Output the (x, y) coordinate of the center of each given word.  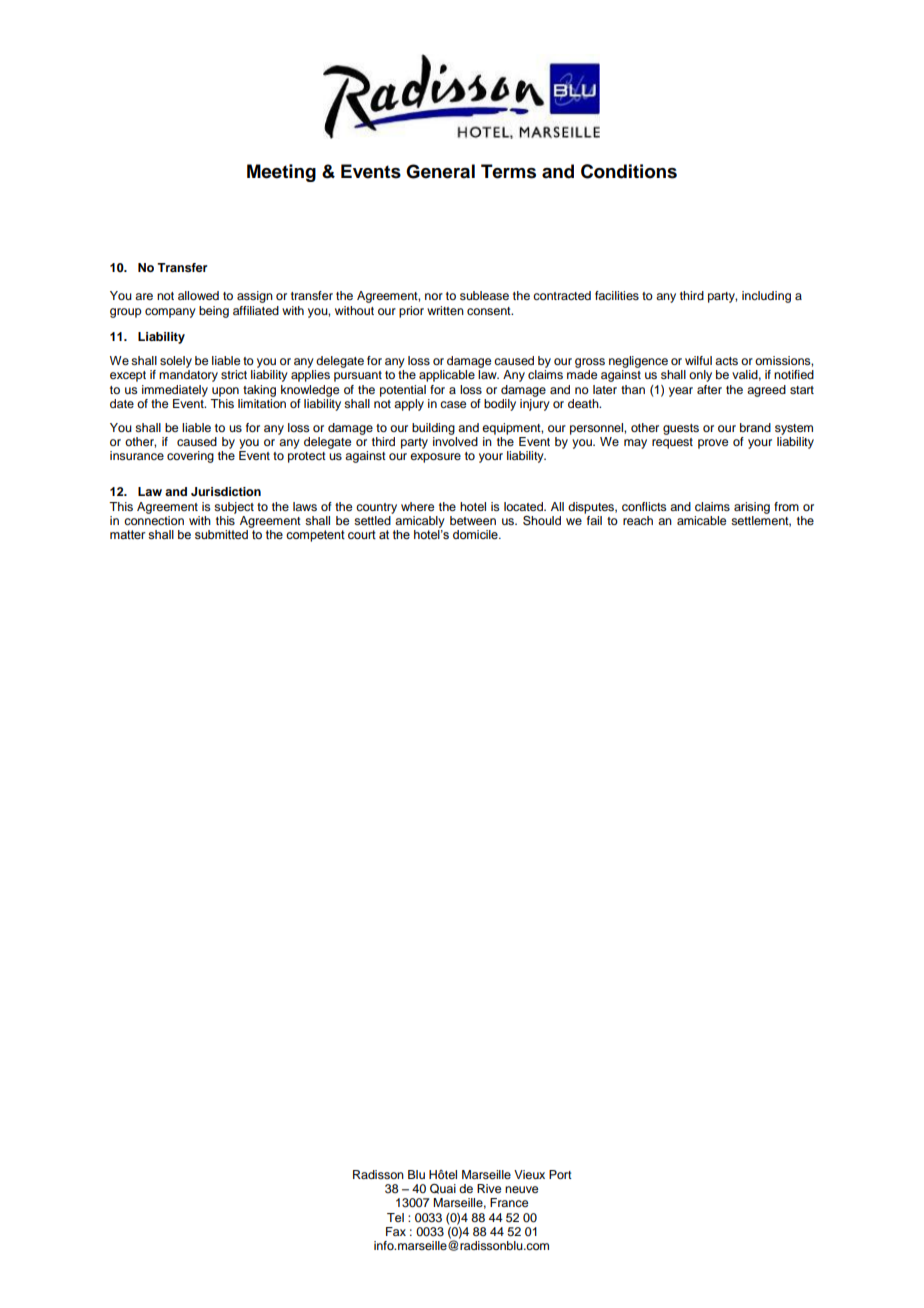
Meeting (281, 173)
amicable (701, 520)
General (440, 171)
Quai (443, 1189)
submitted (221, 534)
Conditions (629, 171)
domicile (476, 534)
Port (560, 1174)
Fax (396, 1231)
